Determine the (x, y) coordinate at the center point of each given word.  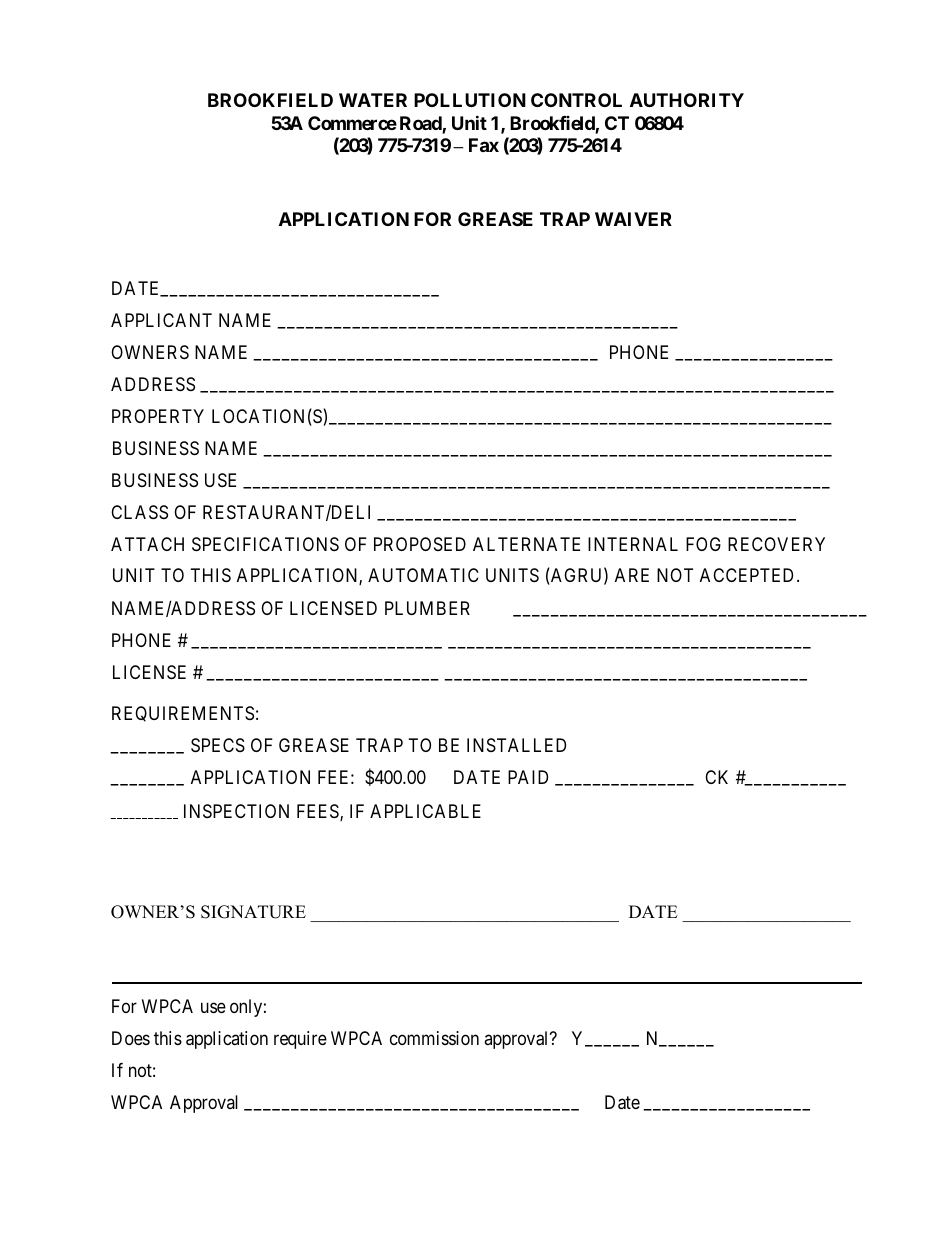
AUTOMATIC (423, 575)
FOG (703, 544)
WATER (373, 100)
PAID (528, 777)
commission (434, 1038)
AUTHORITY (687, 100)
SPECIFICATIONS (265, 544)
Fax (484, 145)
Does (131, 1038)
